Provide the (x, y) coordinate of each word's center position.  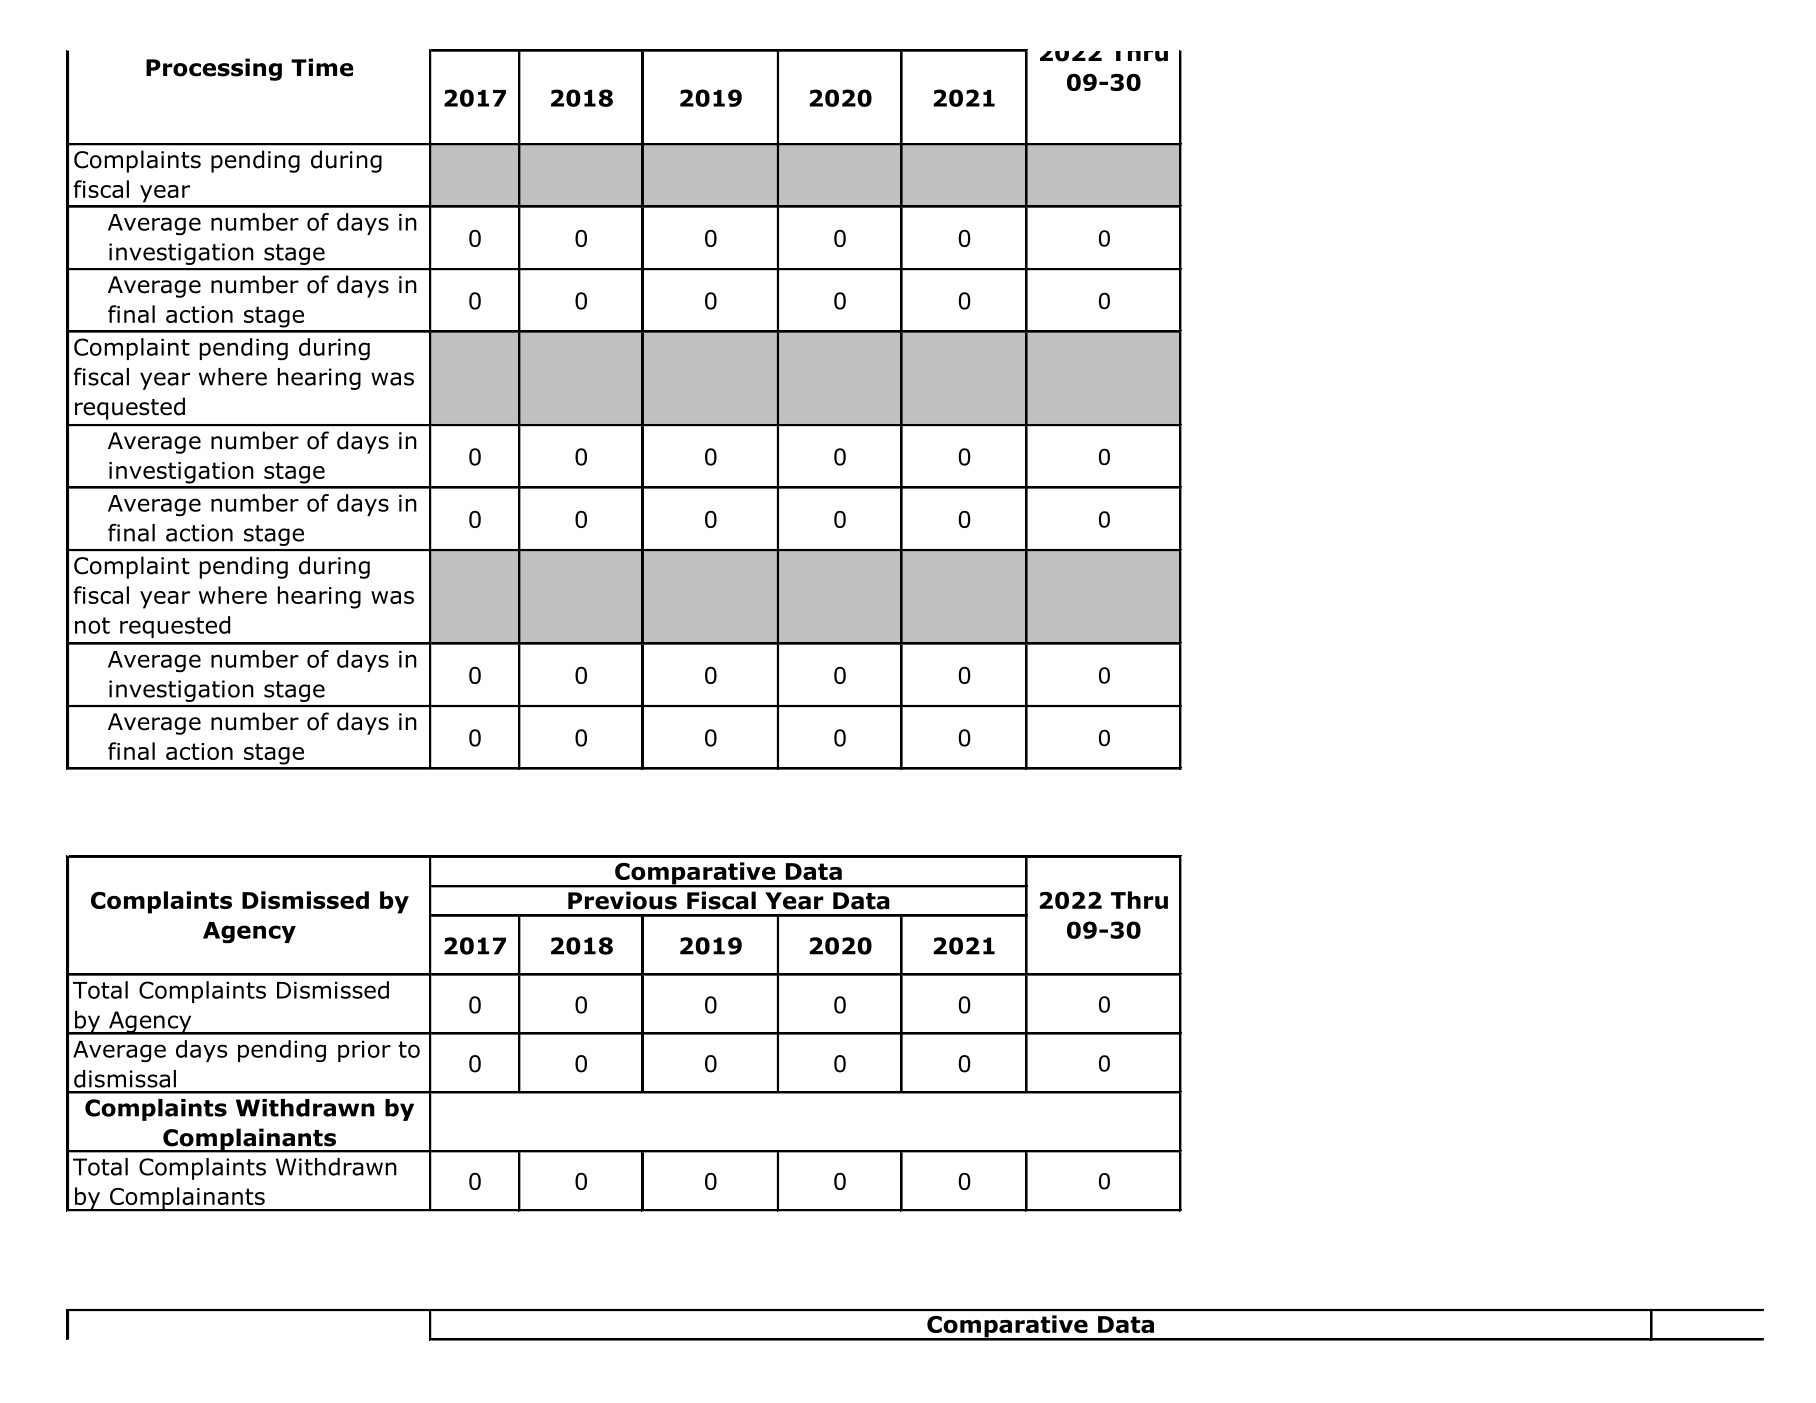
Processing (214, 69)
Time (322, 67)
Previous (622, 900)
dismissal (125, 1079)
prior (364, 1051)
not (92, 625)
